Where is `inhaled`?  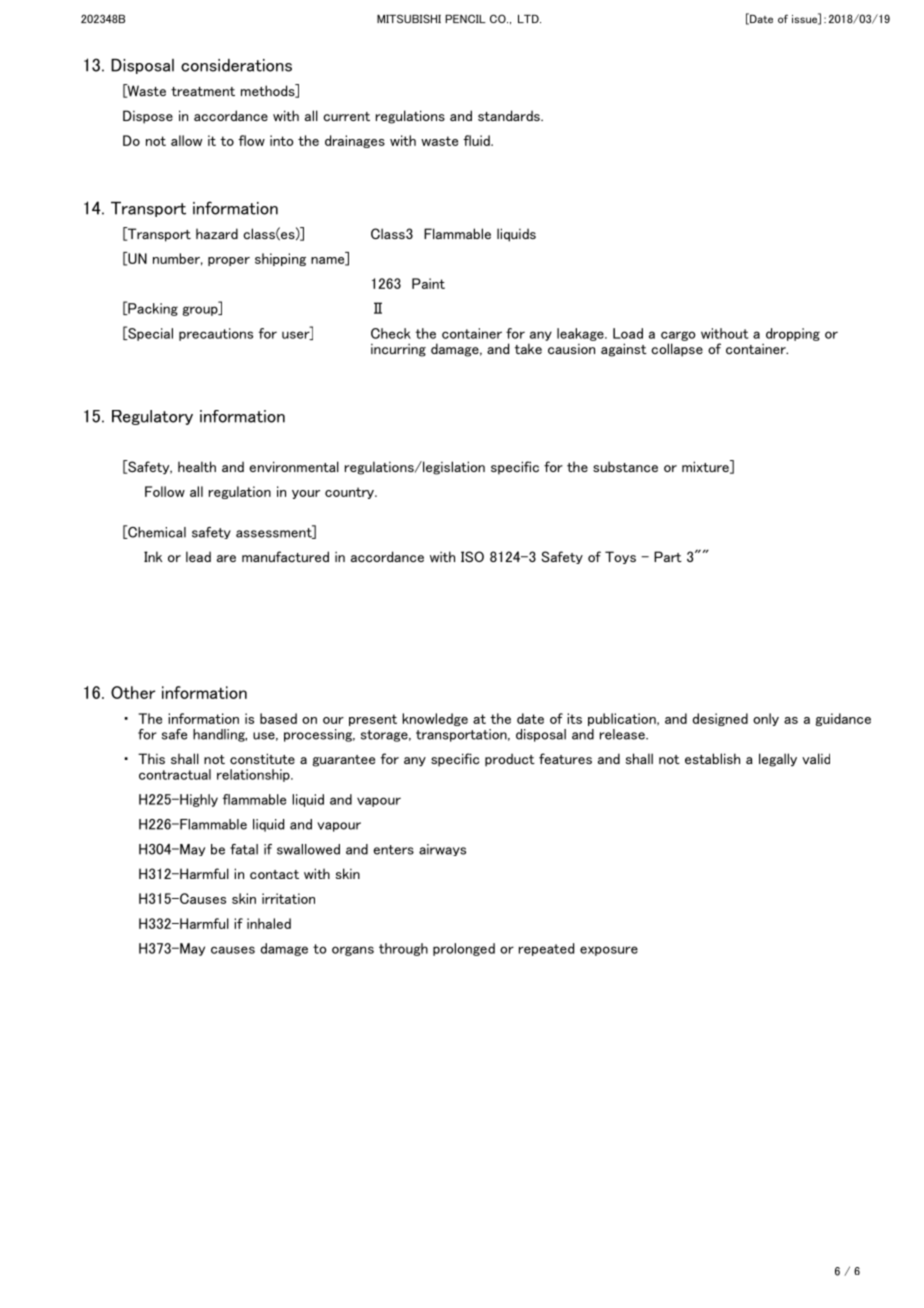 inhaled is located at coordinates (269, 923).
